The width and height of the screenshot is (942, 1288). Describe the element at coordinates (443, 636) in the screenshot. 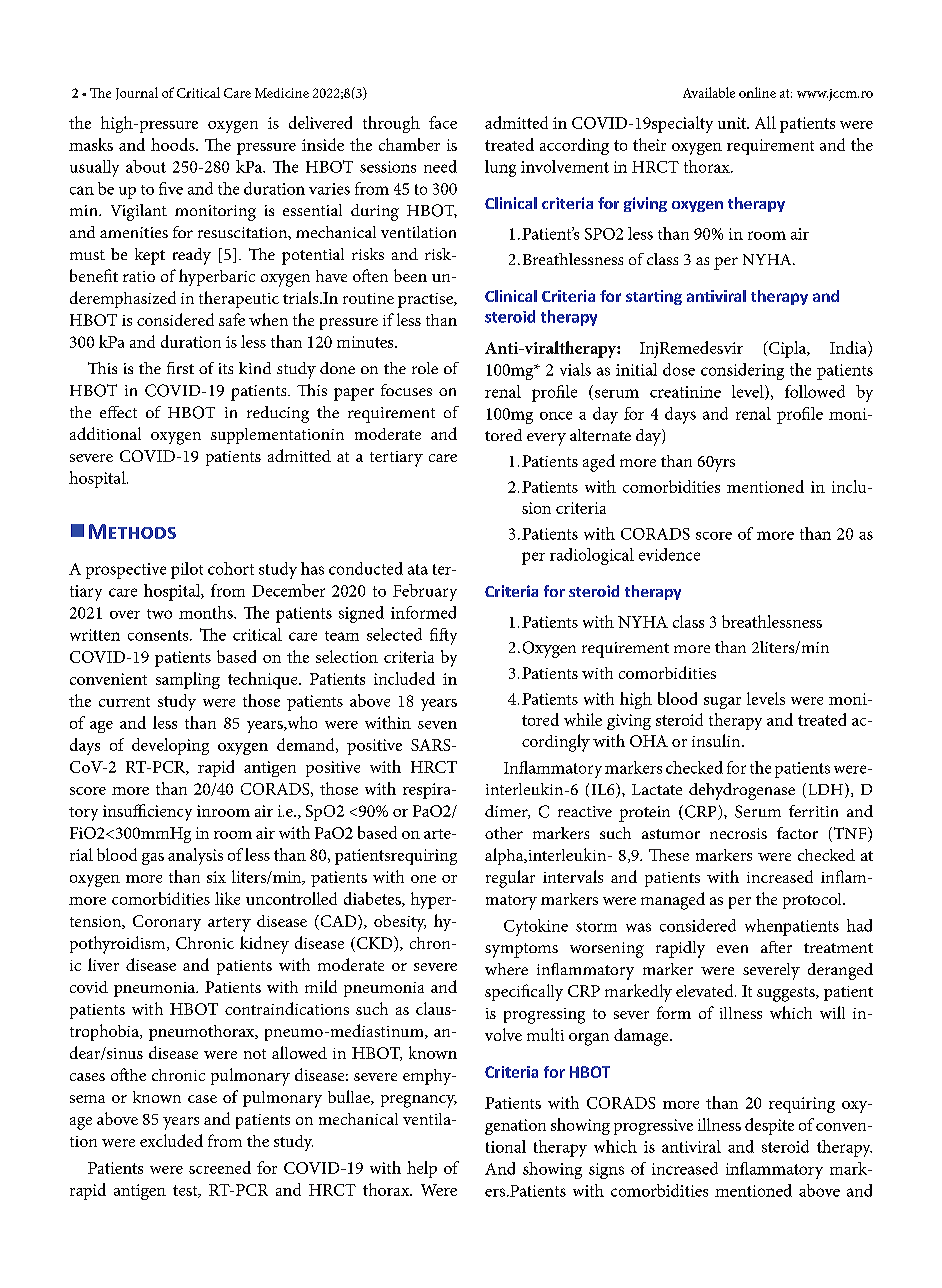

I see `fifty` at that location.
